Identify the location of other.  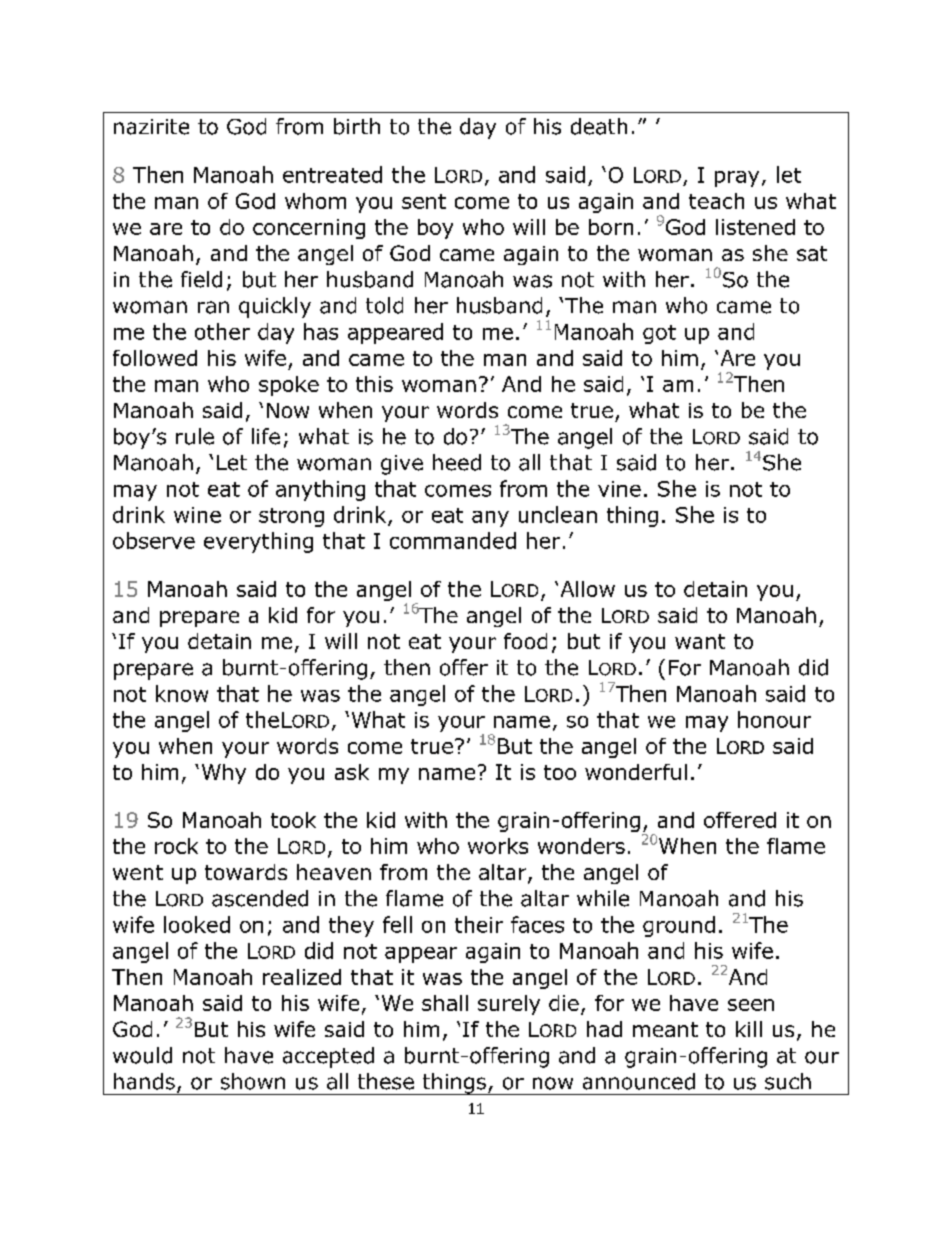
(222, 331).
